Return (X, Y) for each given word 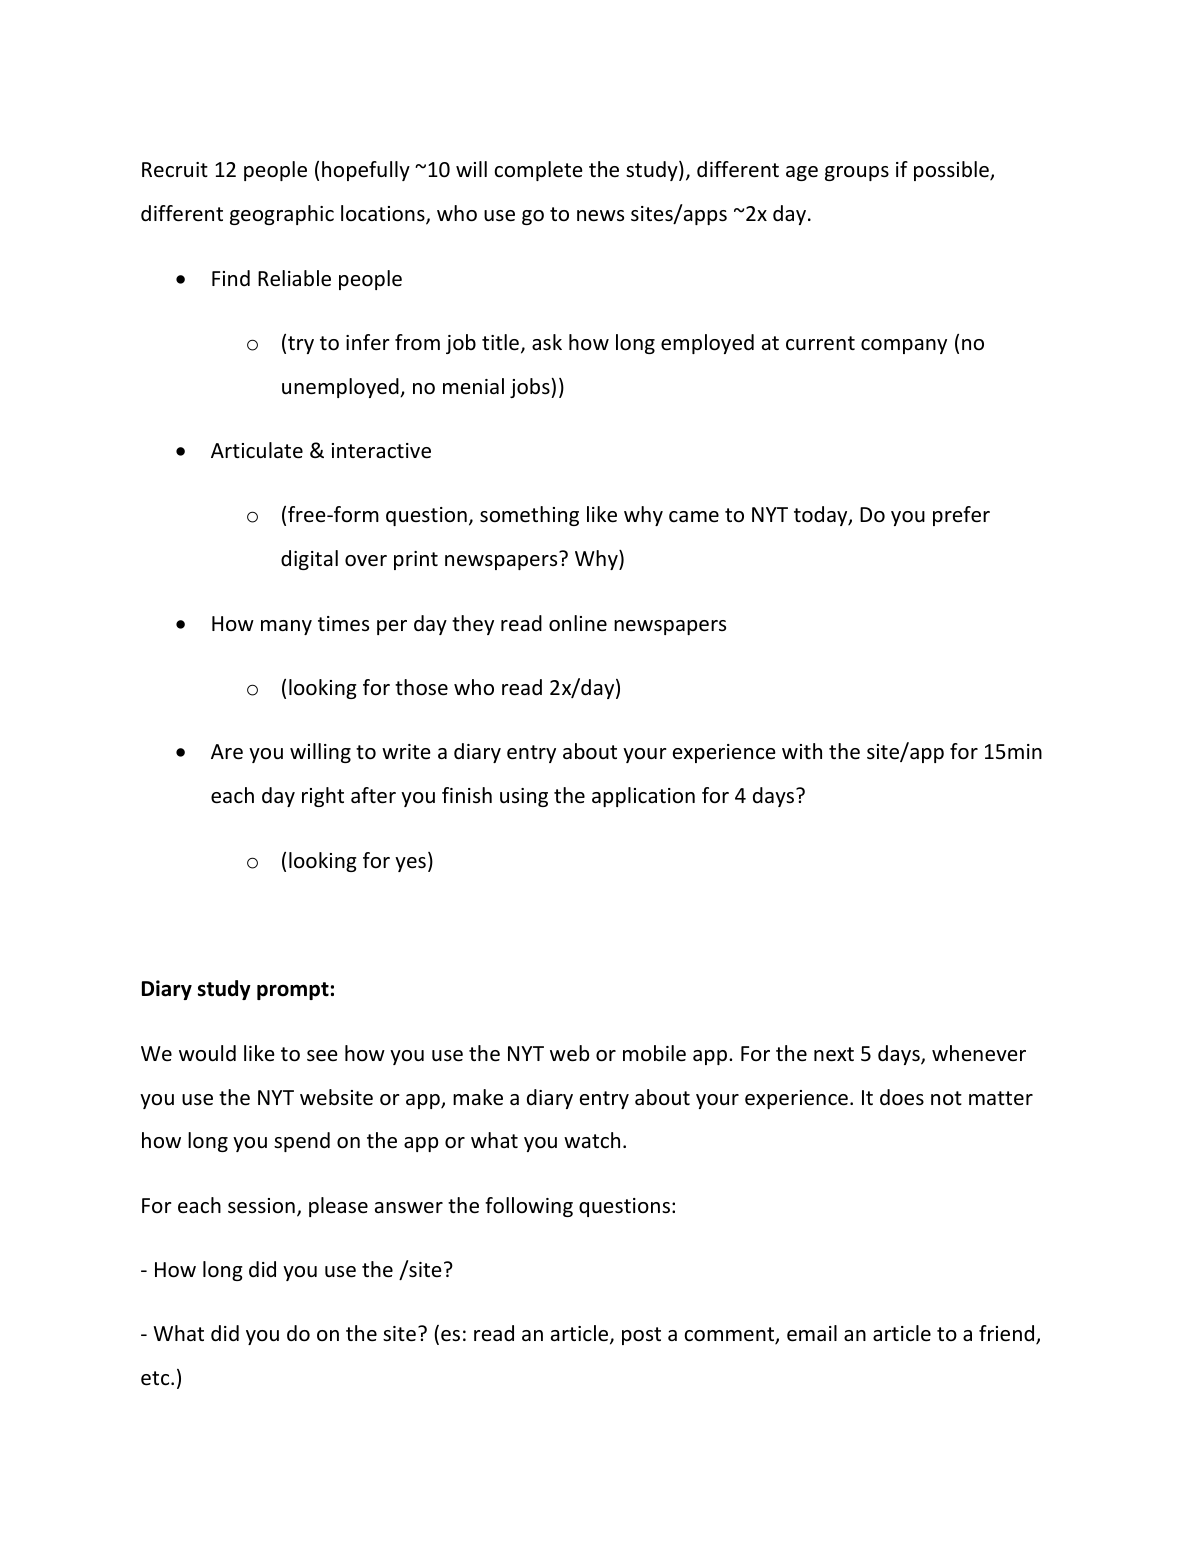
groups (857, 173)
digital (309, 560)
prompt (293, 991)
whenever (979, 1053)
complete (538, 171)
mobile (654, 1053)
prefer (961, 516)
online (578, 623)
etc (156, 1378)
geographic (282, 215)
